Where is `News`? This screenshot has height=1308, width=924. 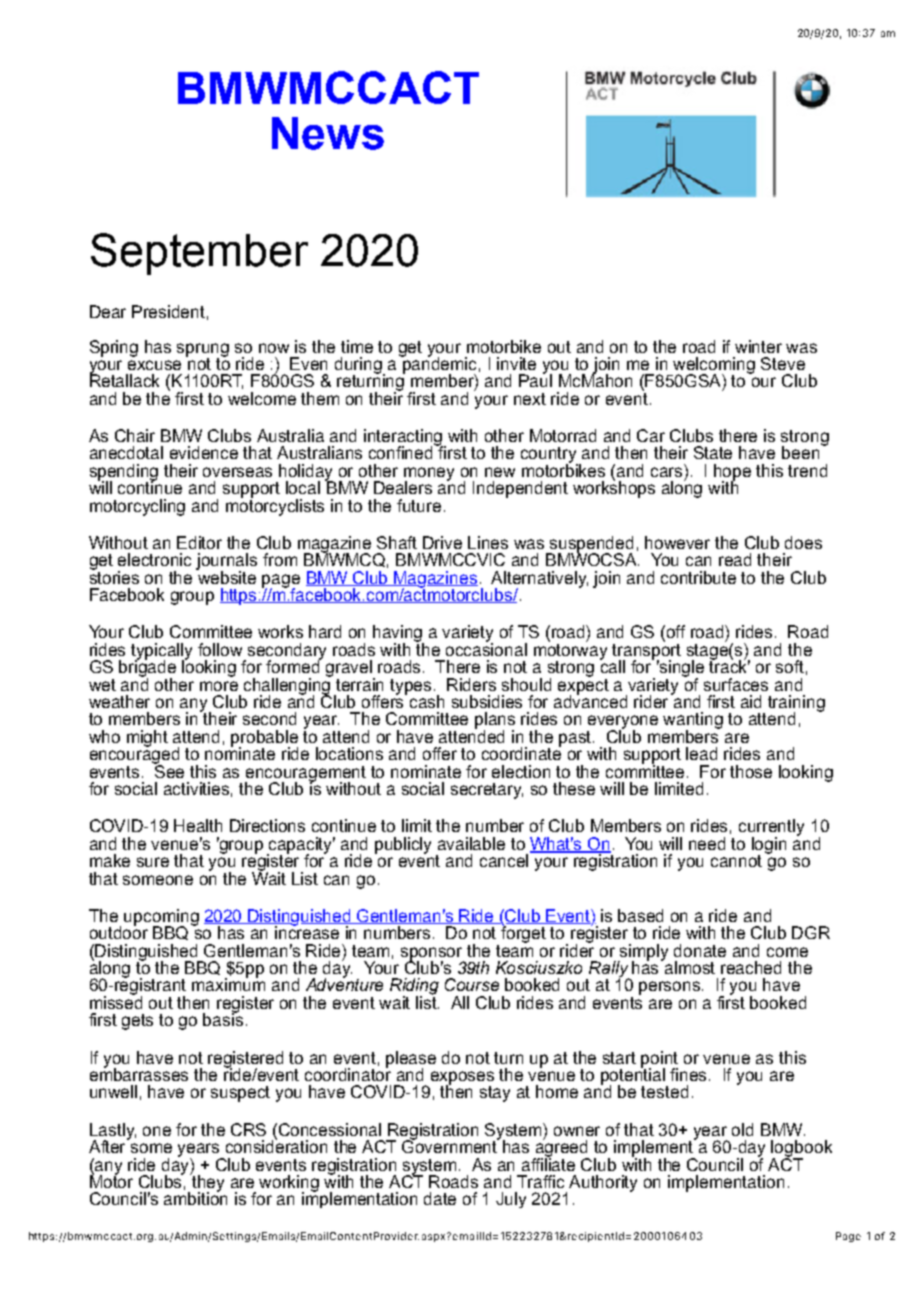
News is located at coordinates (328, 133).
